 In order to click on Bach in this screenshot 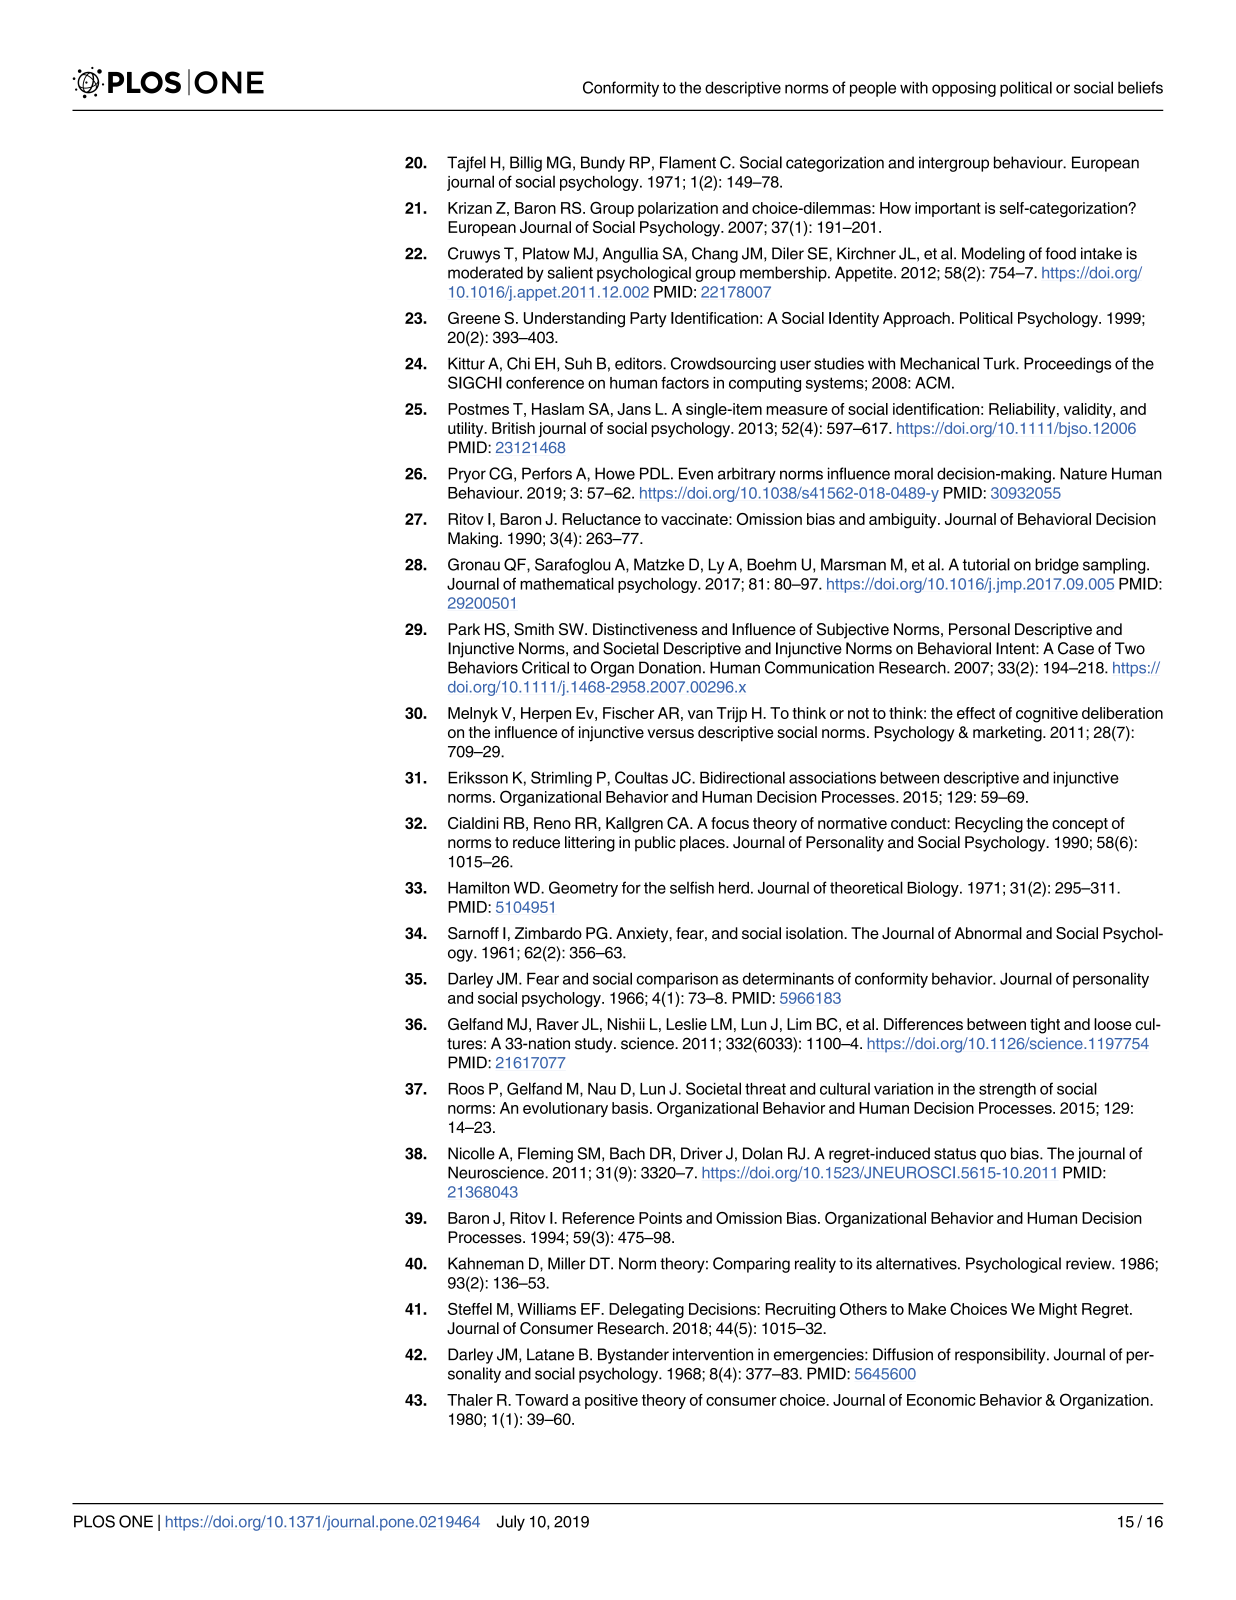, I will do `click(627, 1153)`.
